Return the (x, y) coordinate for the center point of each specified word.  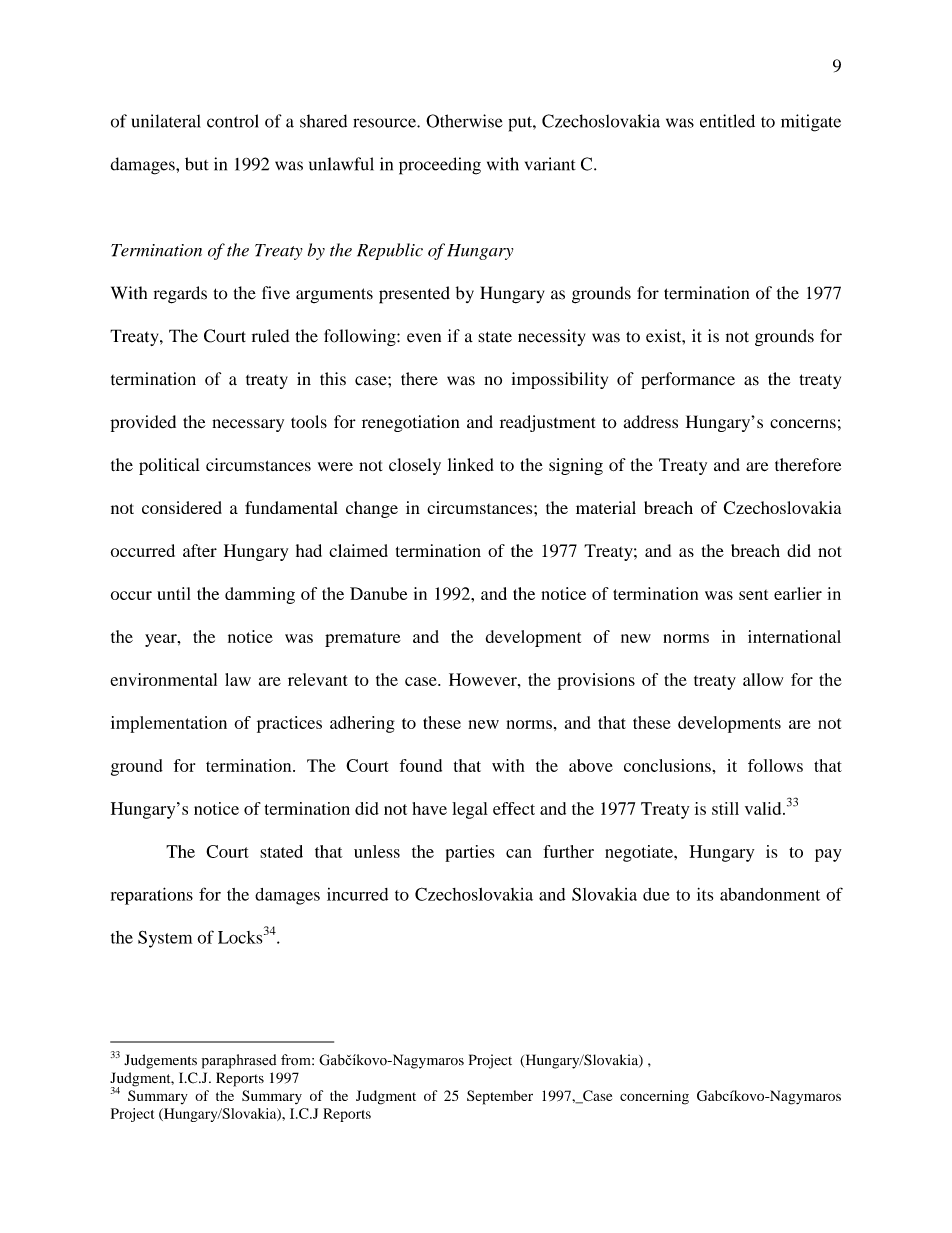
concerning (654, 1097)
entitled (727, 121)
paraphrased (239, 1061)
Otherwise (464, 121)
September (500, 1097)
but (197, 164)
